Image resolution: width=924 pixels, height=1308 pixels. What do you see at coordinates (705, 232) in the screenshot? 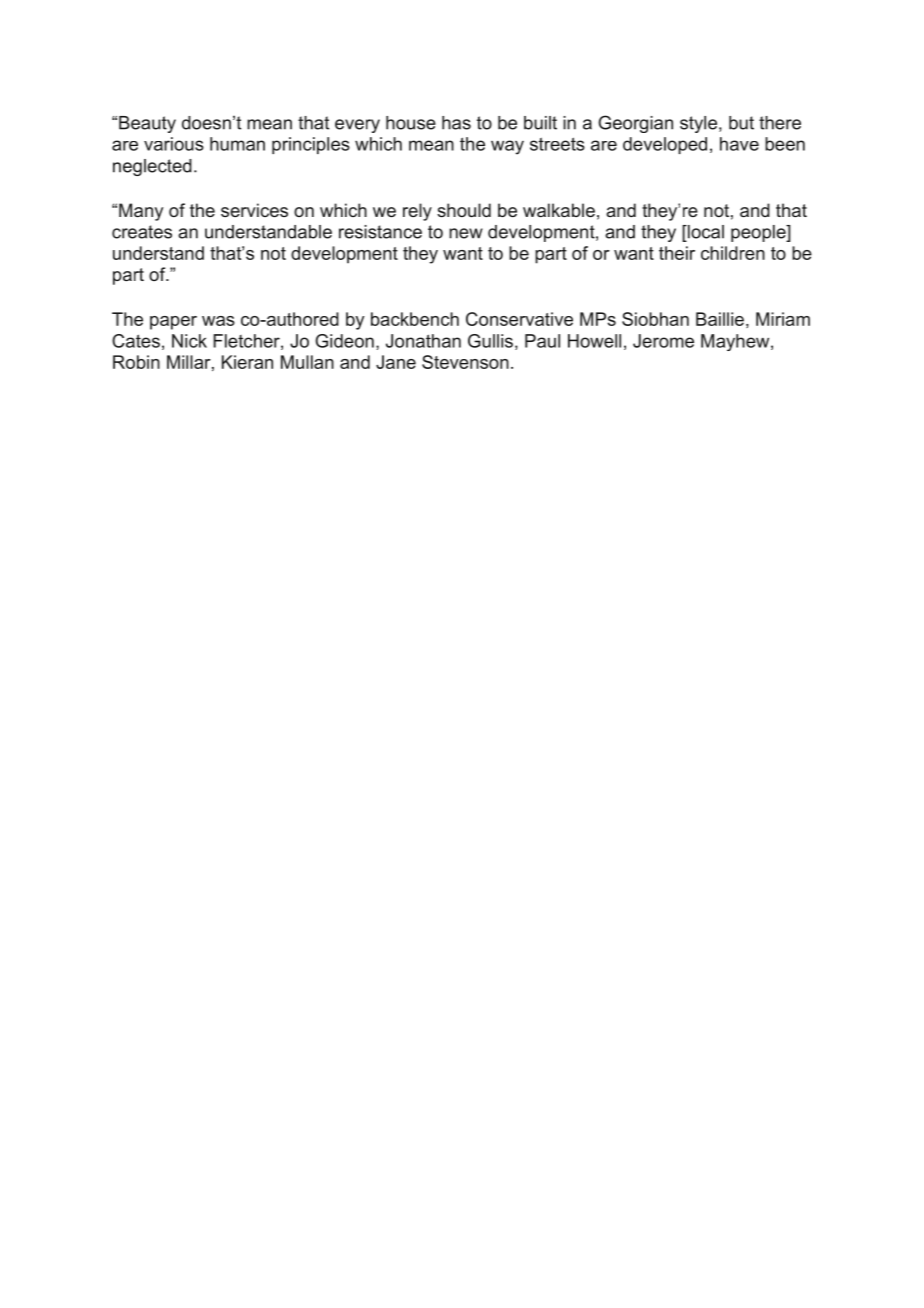
I see `local` at bounding box center [705, 232].
